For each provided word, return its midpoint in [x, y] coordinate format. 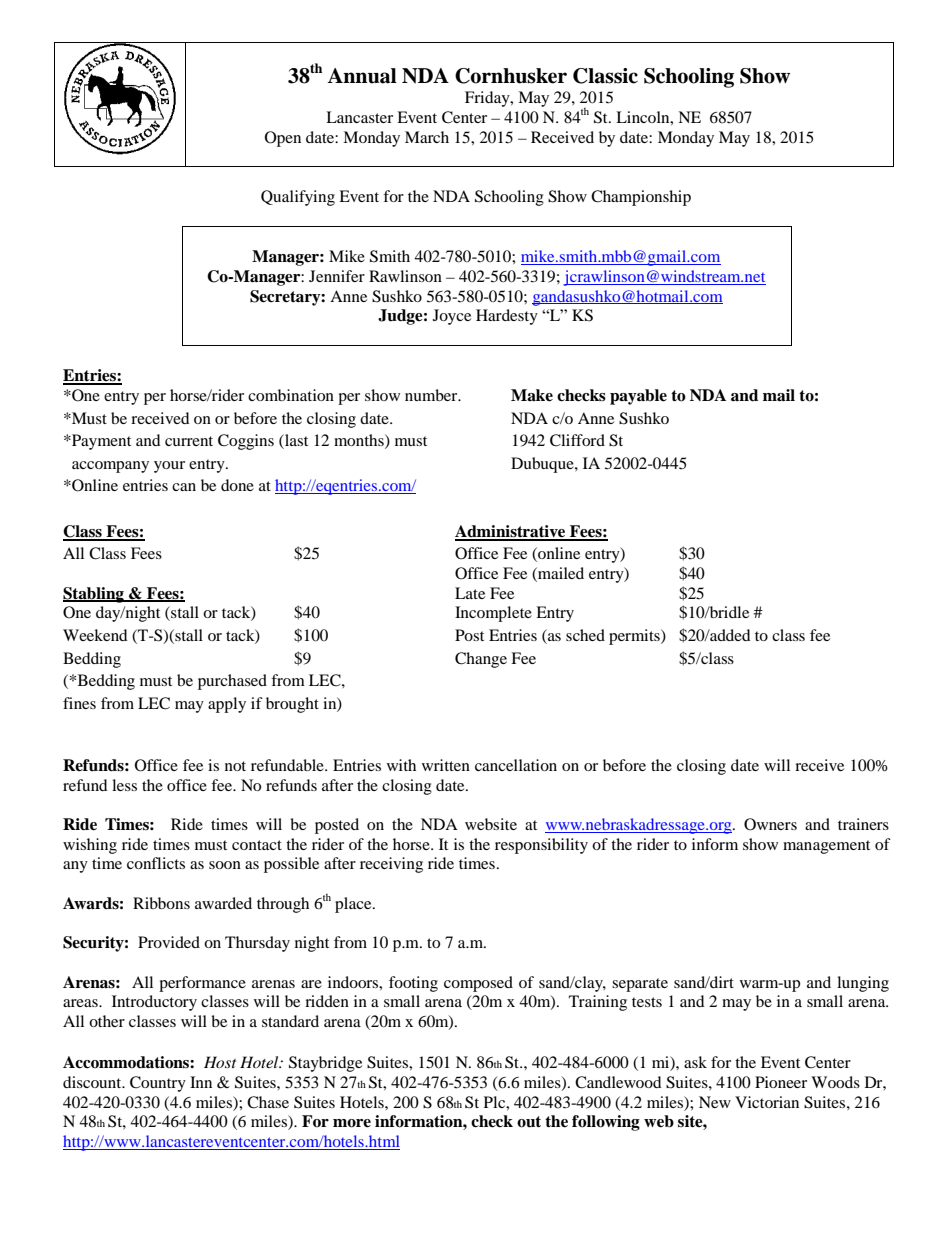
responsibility [541, 846]
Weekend [95, 635]
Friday [488, 99]
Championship [641, 198]
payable [638, 397]
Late [470, 593]
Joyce [452, 317]
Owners [770, 824]
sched [585, 635]
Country [158, 1084]
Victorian [767, 1102]
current [189, 441]
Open [283, 139]
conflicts [156, 863]
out [529, 1122]
